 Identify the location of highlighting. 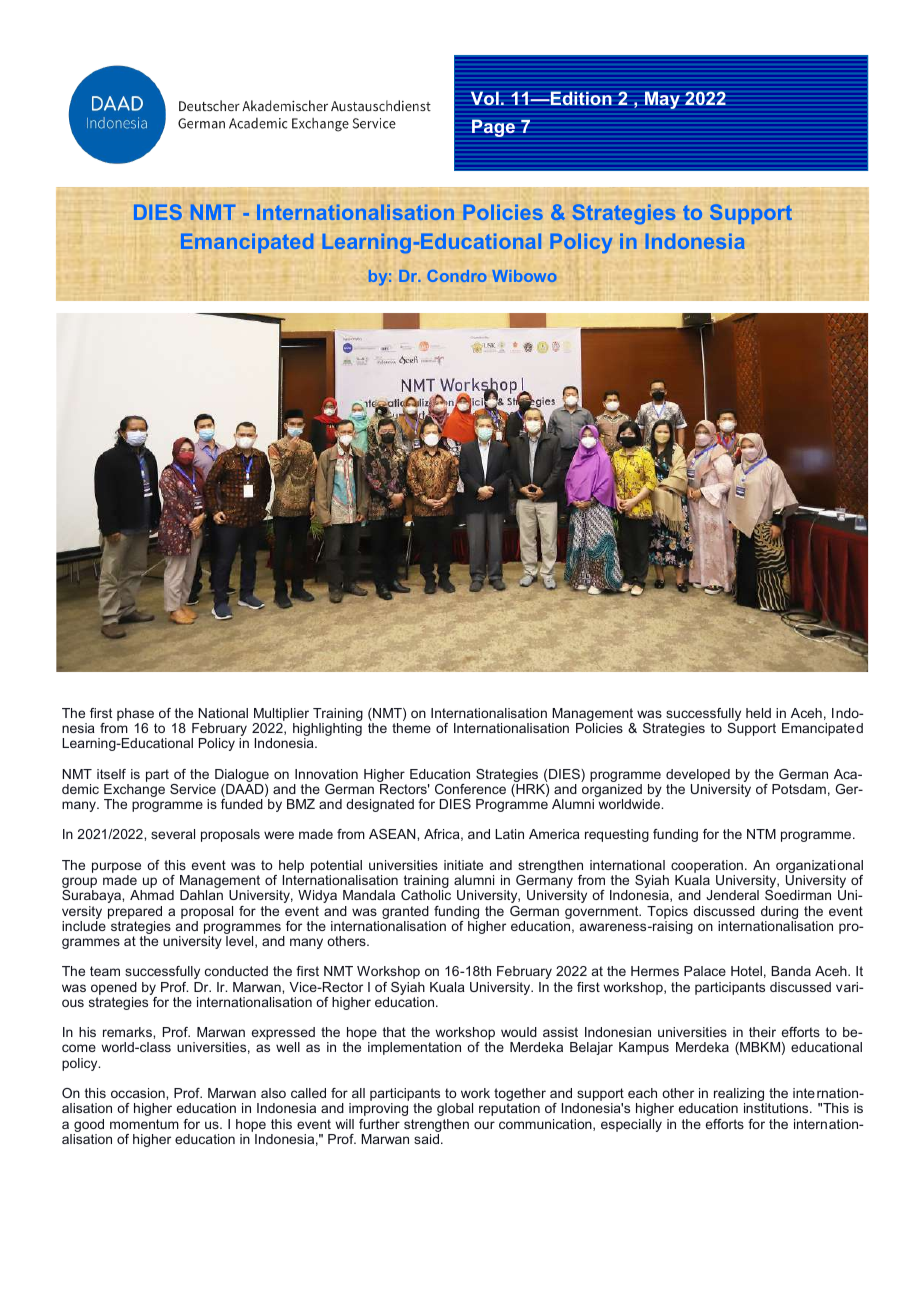
(327, 731).
